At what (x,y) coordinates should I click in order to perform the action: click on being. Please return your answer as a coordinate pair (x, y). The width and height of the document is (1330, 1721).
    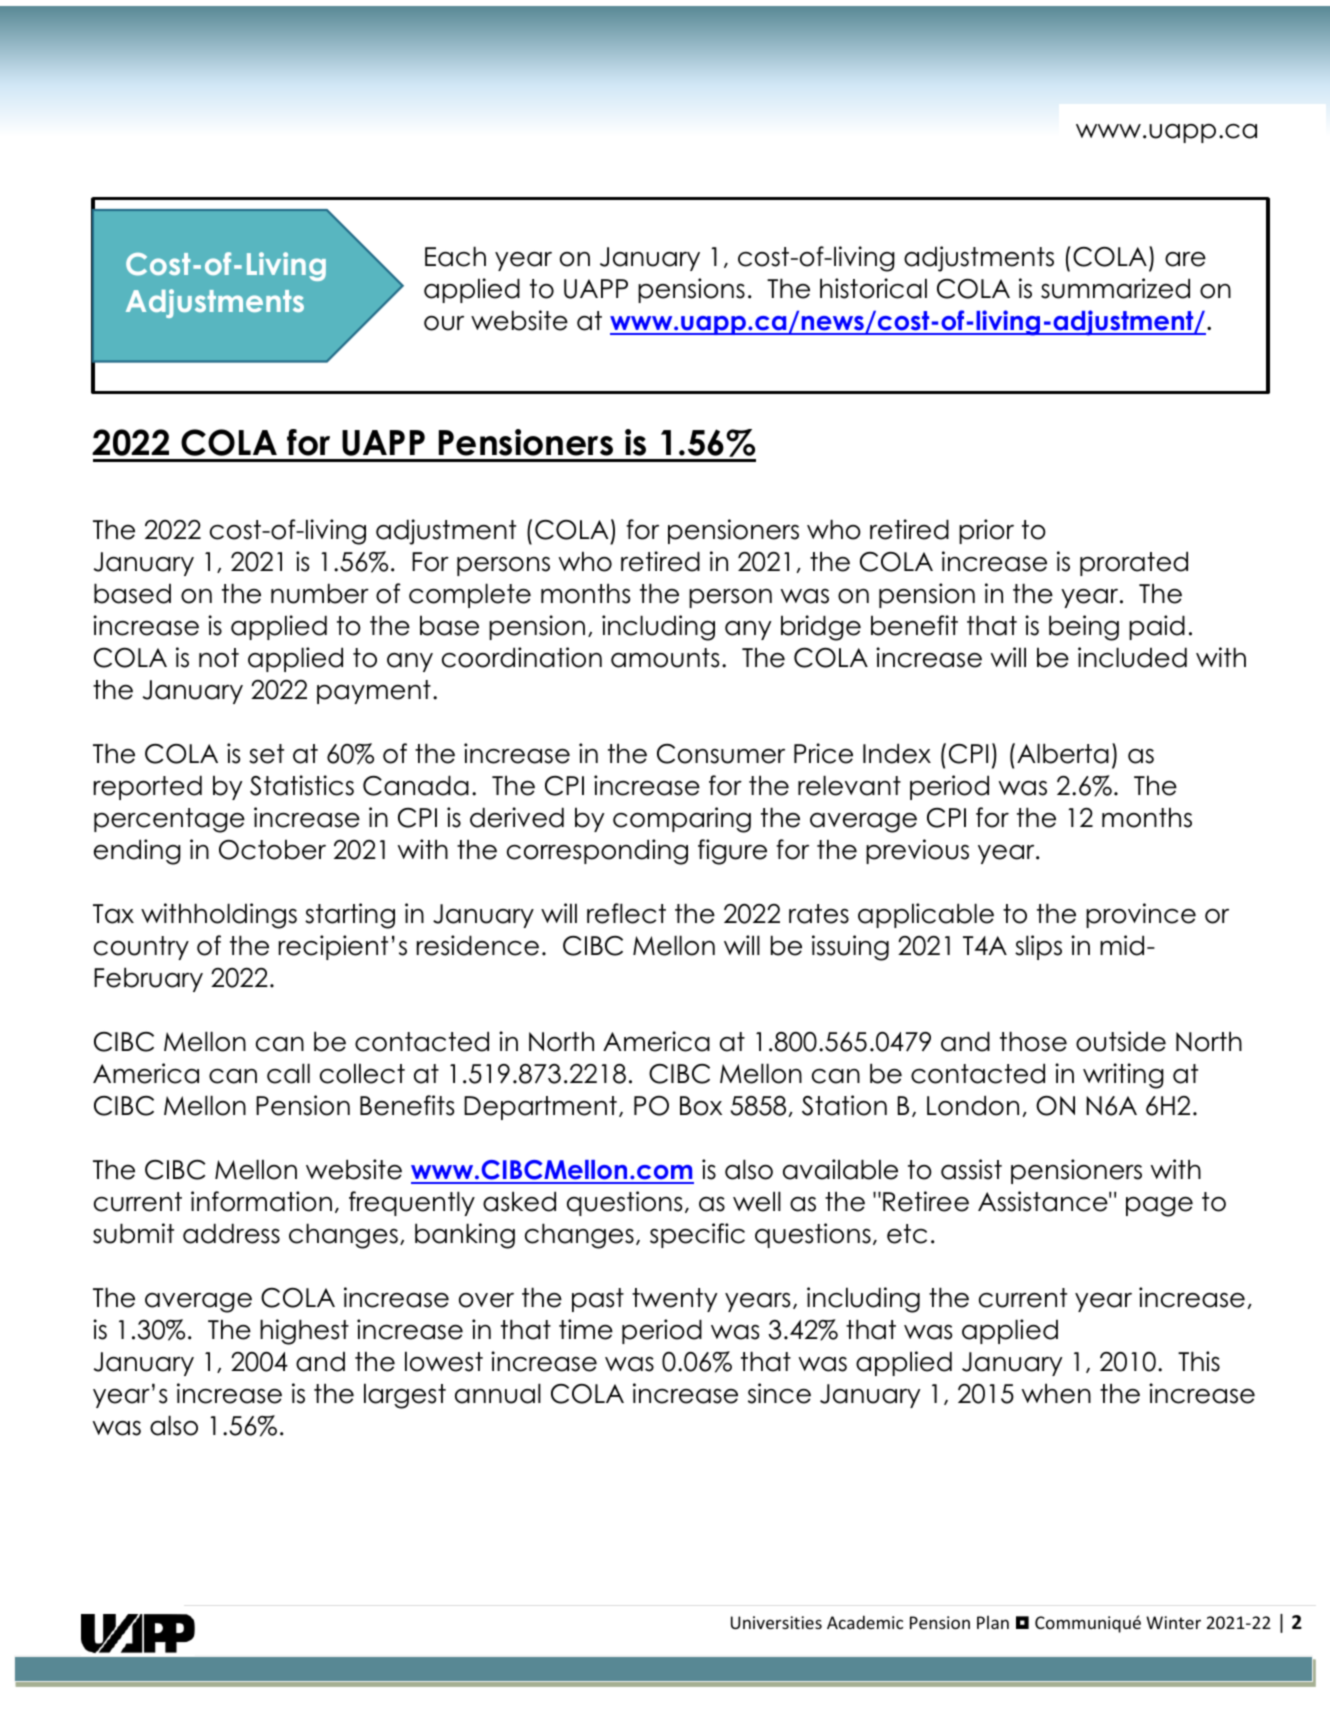
    Looking at the image, I should click on (1084, 628).
